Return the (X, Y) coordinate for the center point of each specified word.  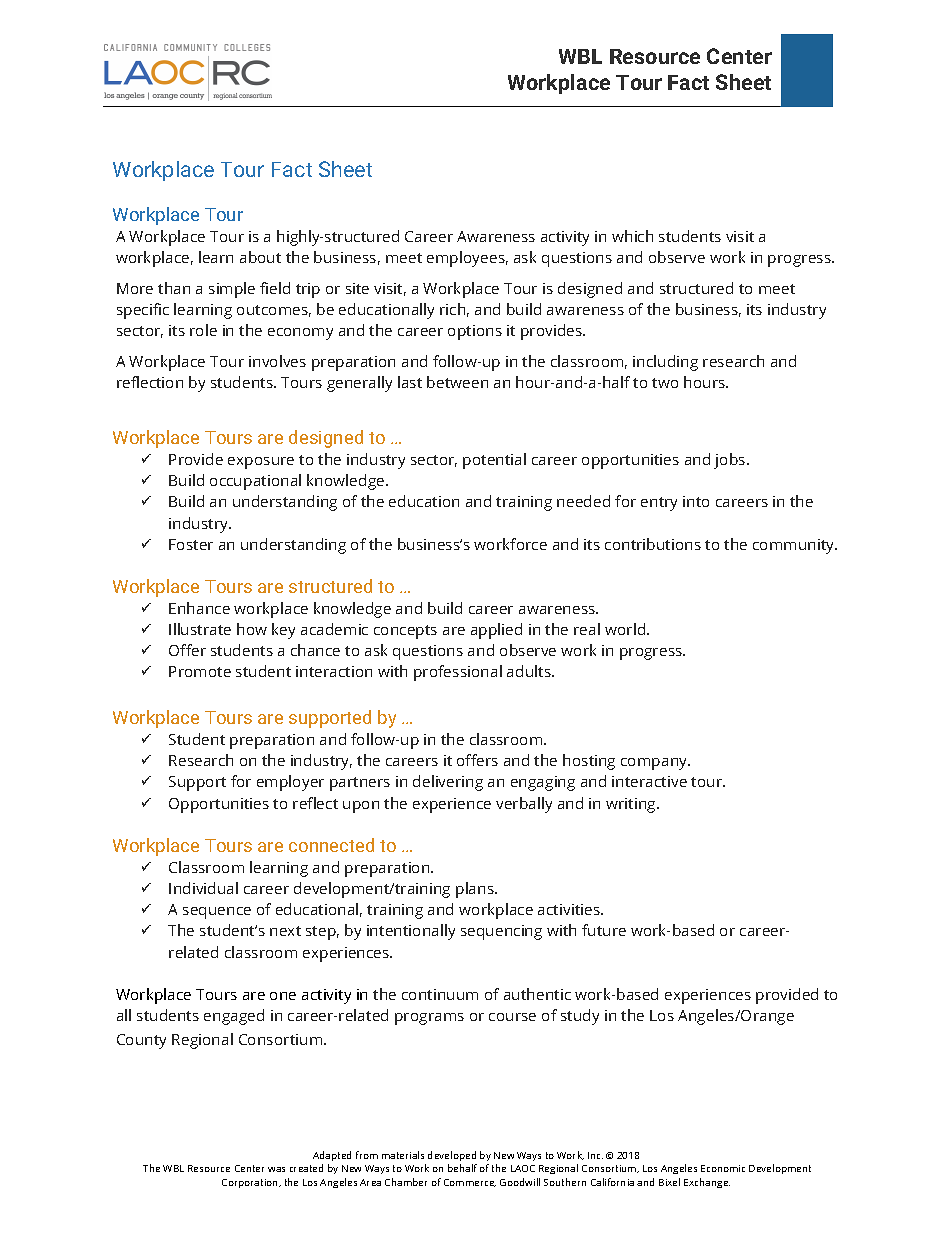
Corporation (251, 1183)
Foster (191, 544)
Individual (203, 888)
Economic (723, 1168)
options (475, 332)
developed (452, 1156)
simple (232, 290)
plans (476, 890)
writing (632, 805)
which (632, 236)
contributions (653, 544)
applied (496, 631)
